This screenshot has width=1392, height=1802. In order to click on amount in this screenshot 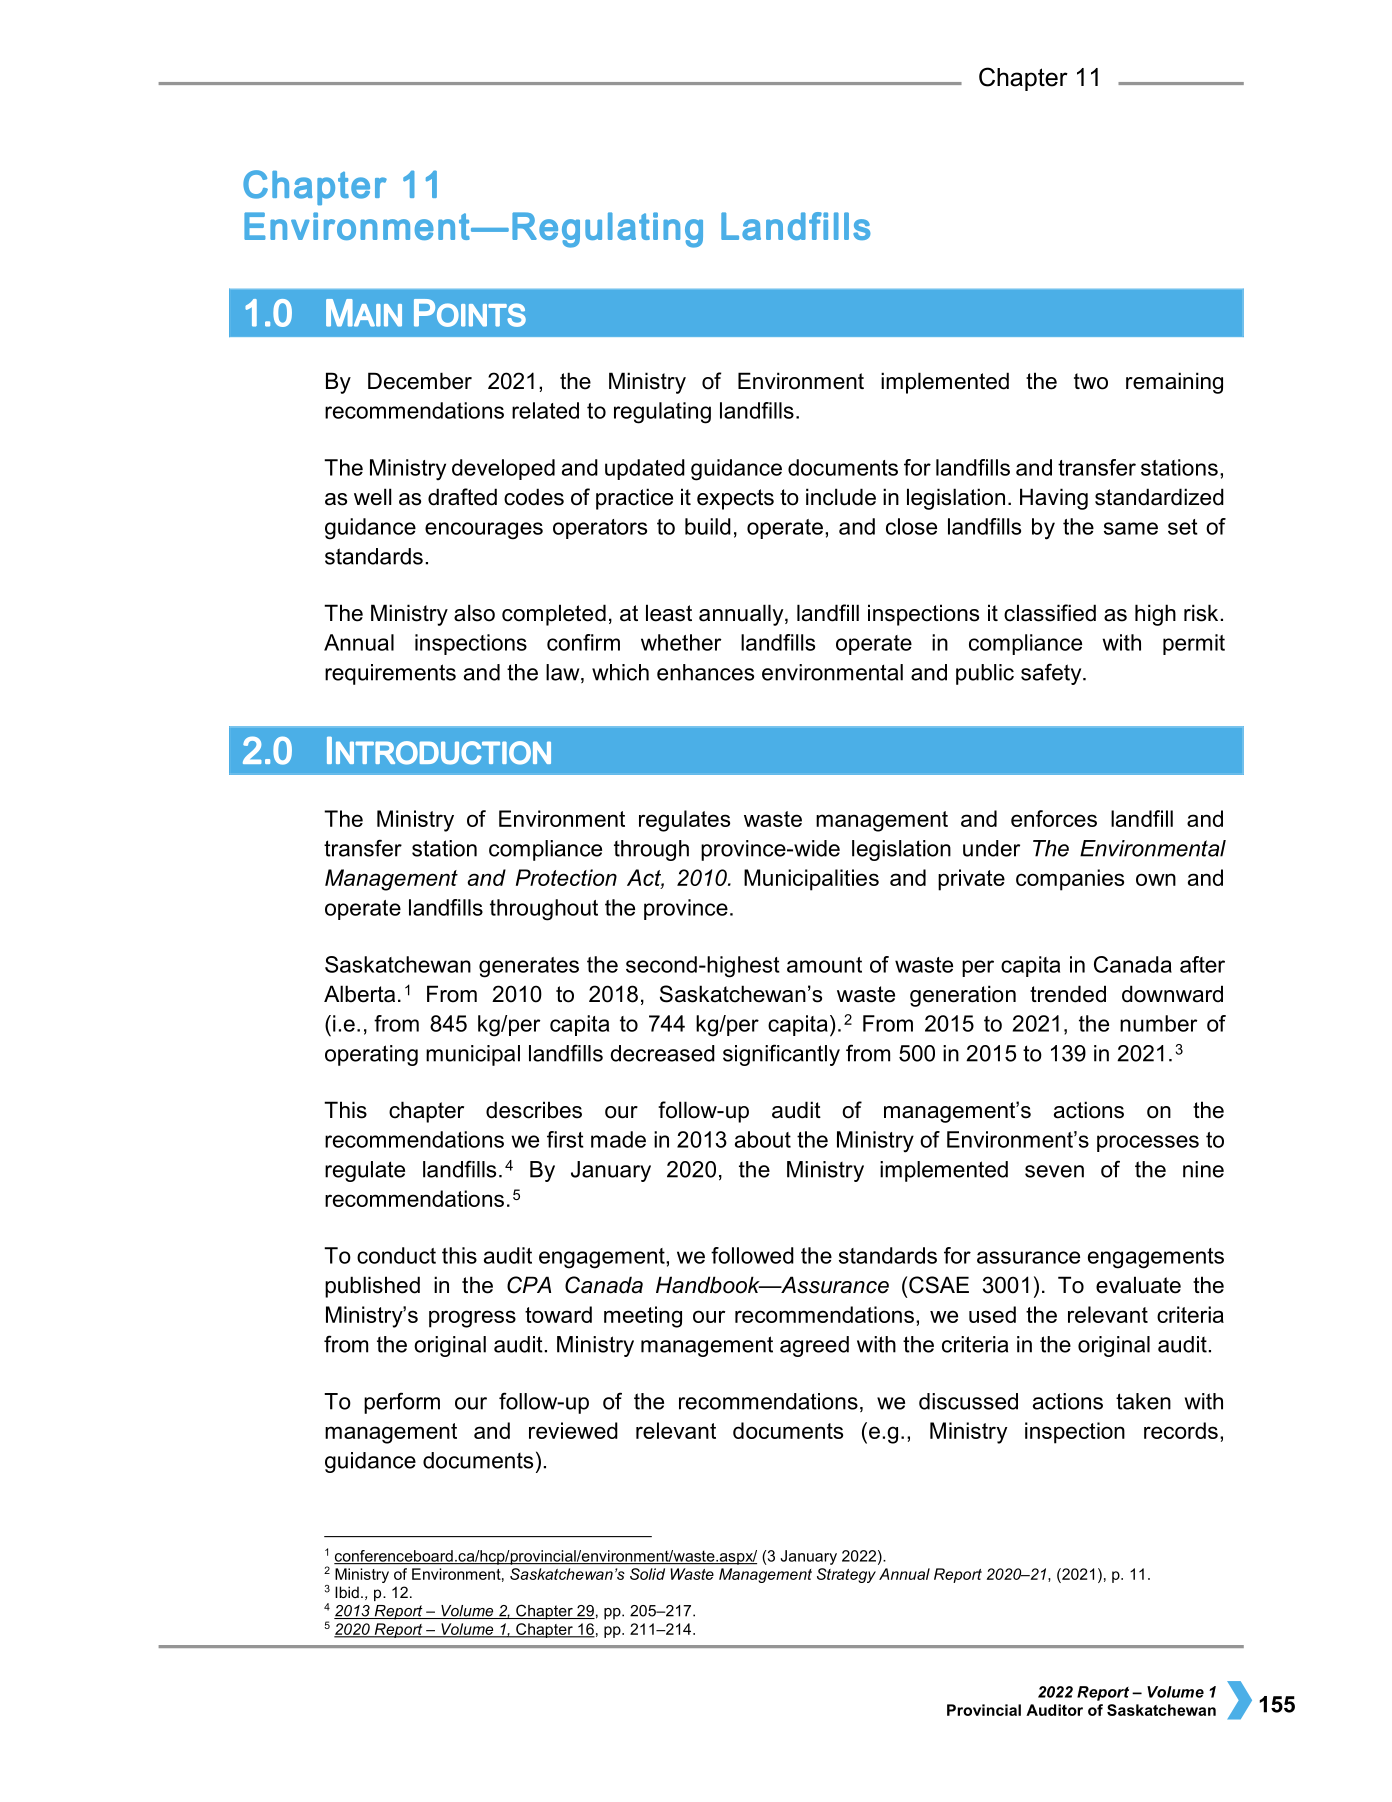, I will do `click(824, 965)`.
